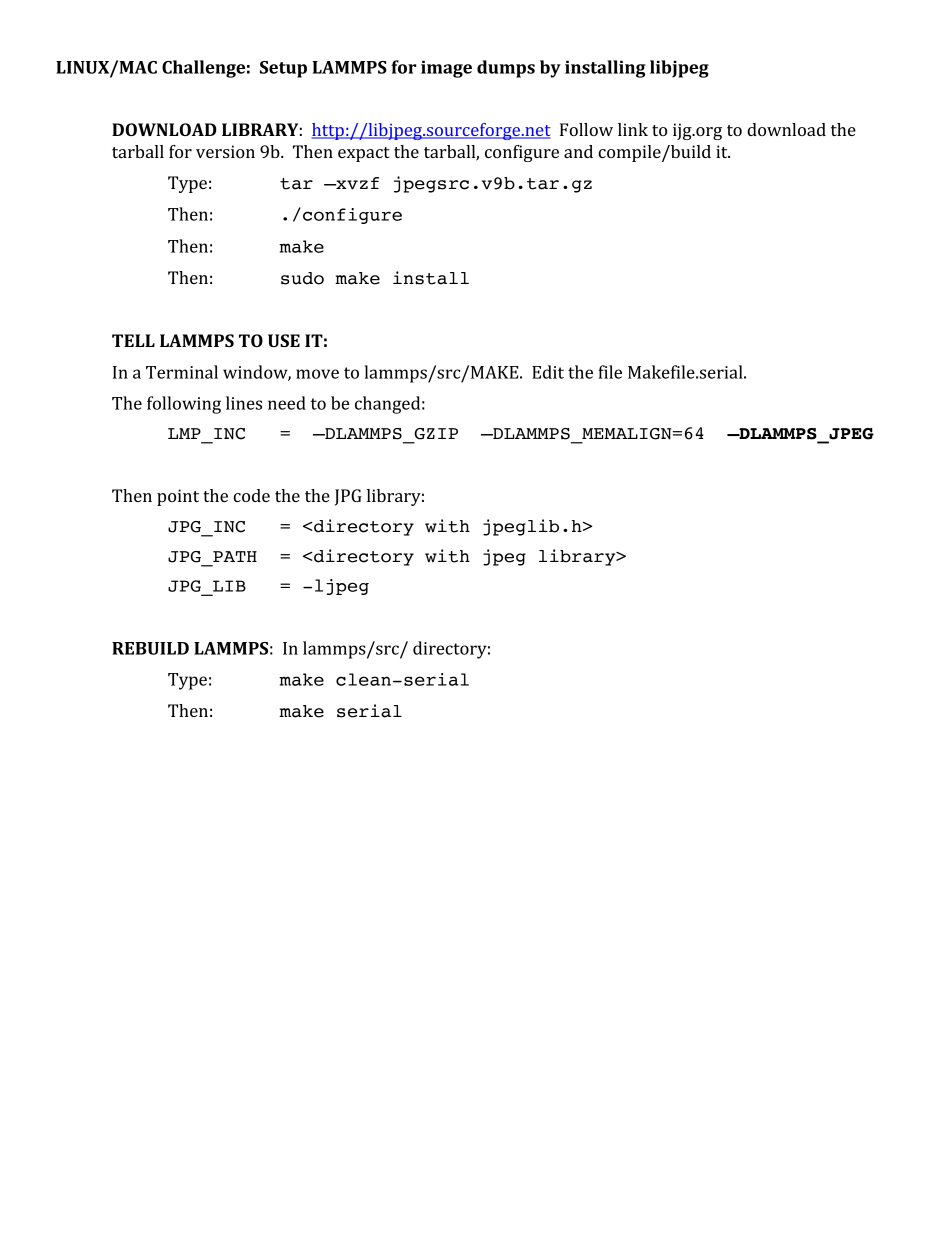 This screenshot has width=952, height=1233. Describe the element at coordinates (287, 403) in the screenshot. I see `need` at that location.
